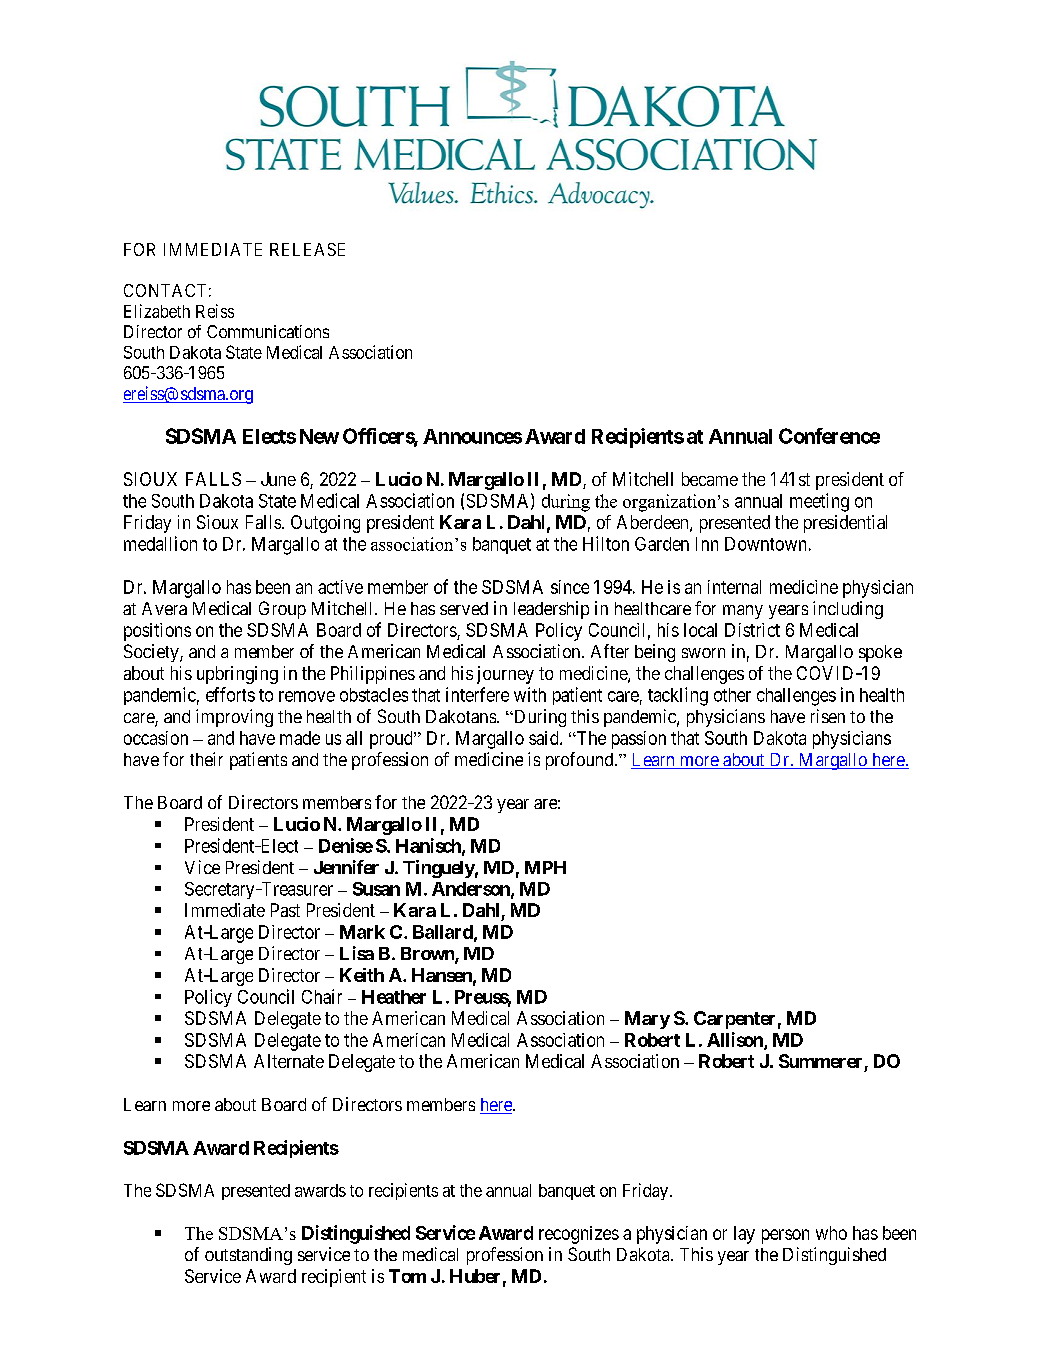 This document has width=1043, height=1350. What do you see at coordinates (307, 249) in the document?
I see `RELEASE` at bounding box center [307, 249].
